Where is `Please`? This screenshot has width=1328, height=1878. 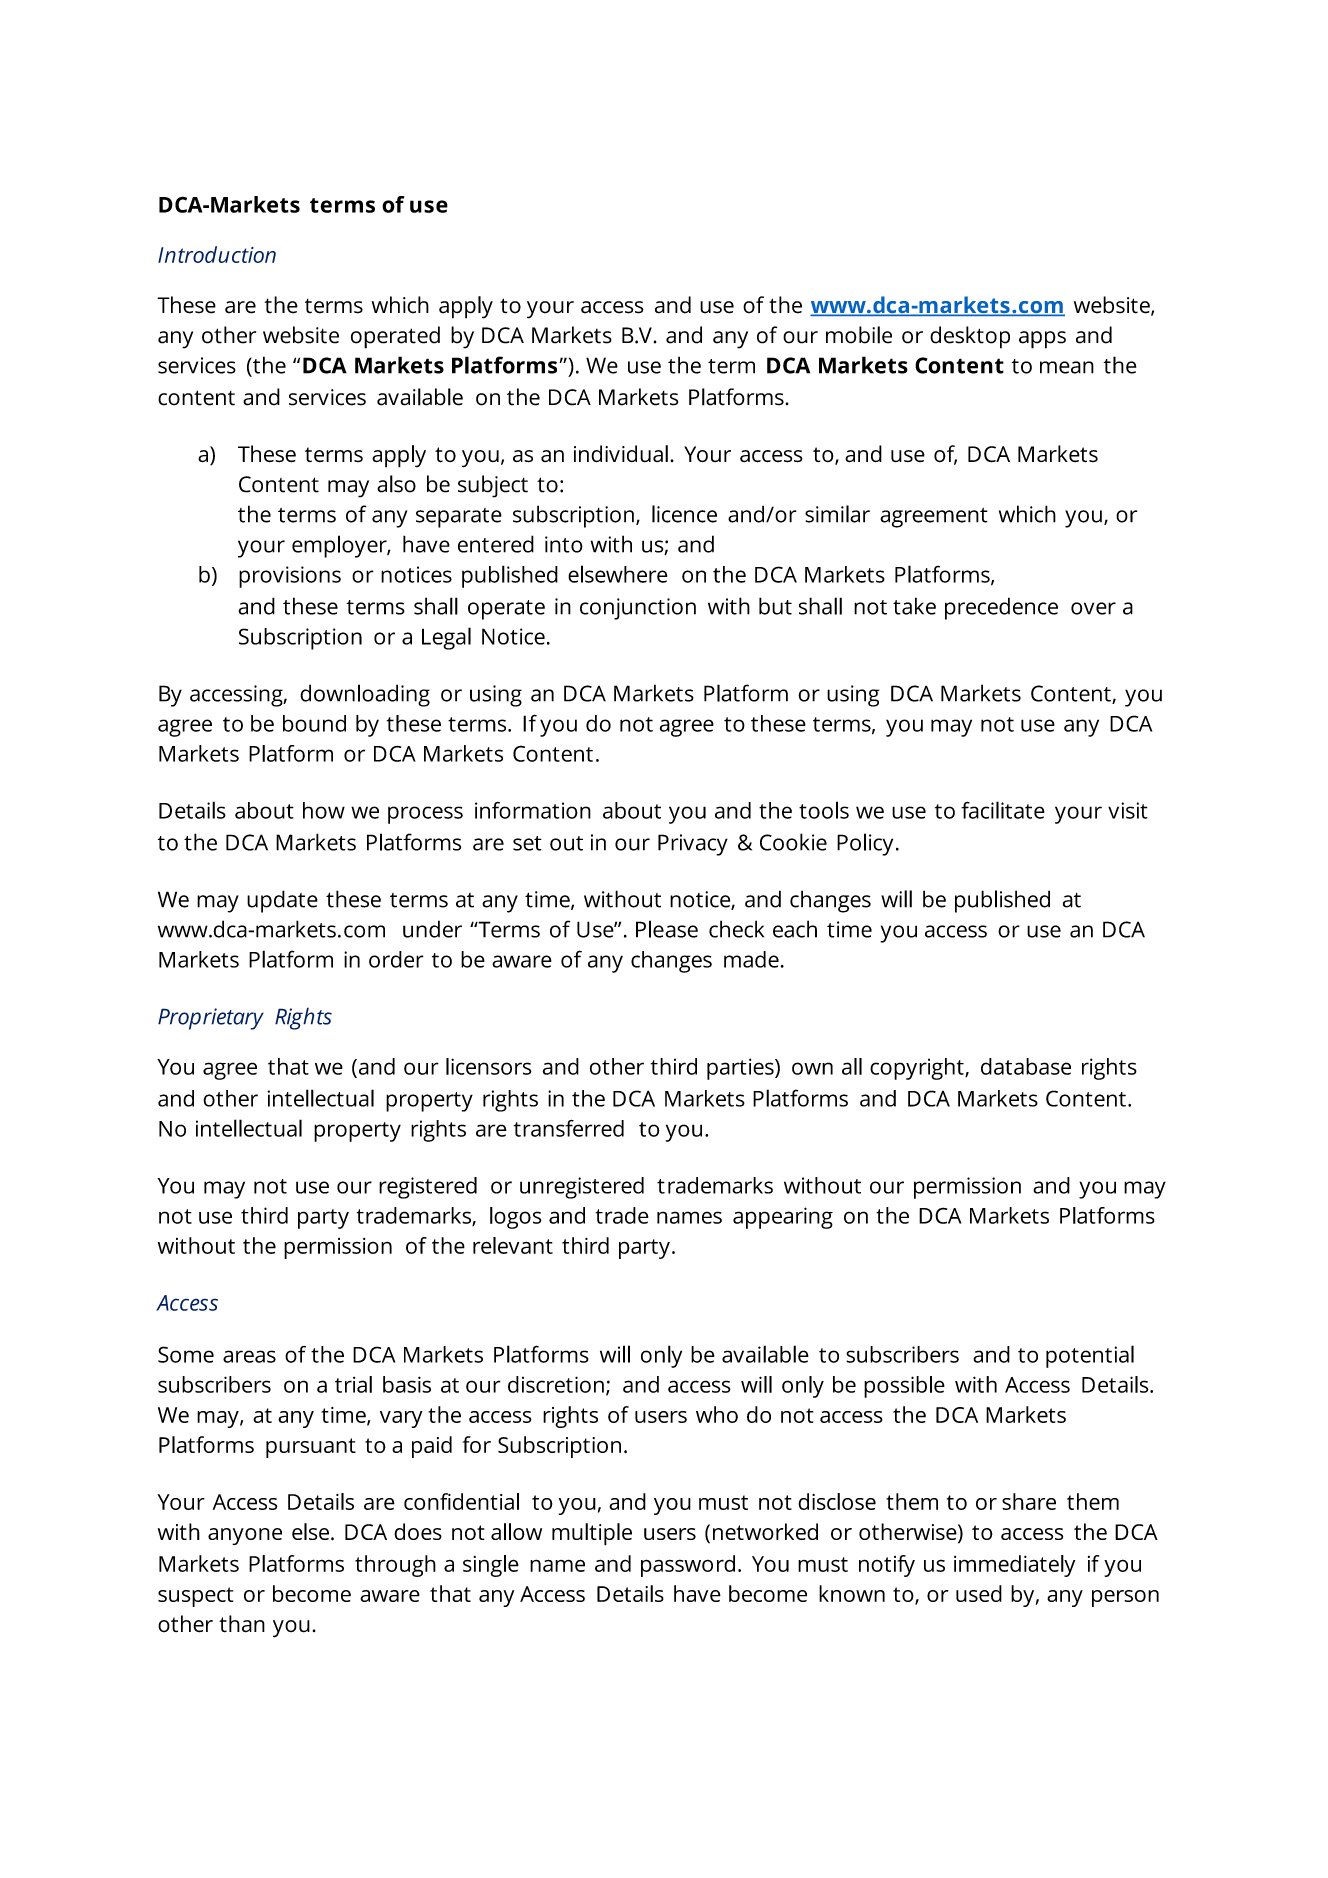
Please is located at coordinates (667, 929).
